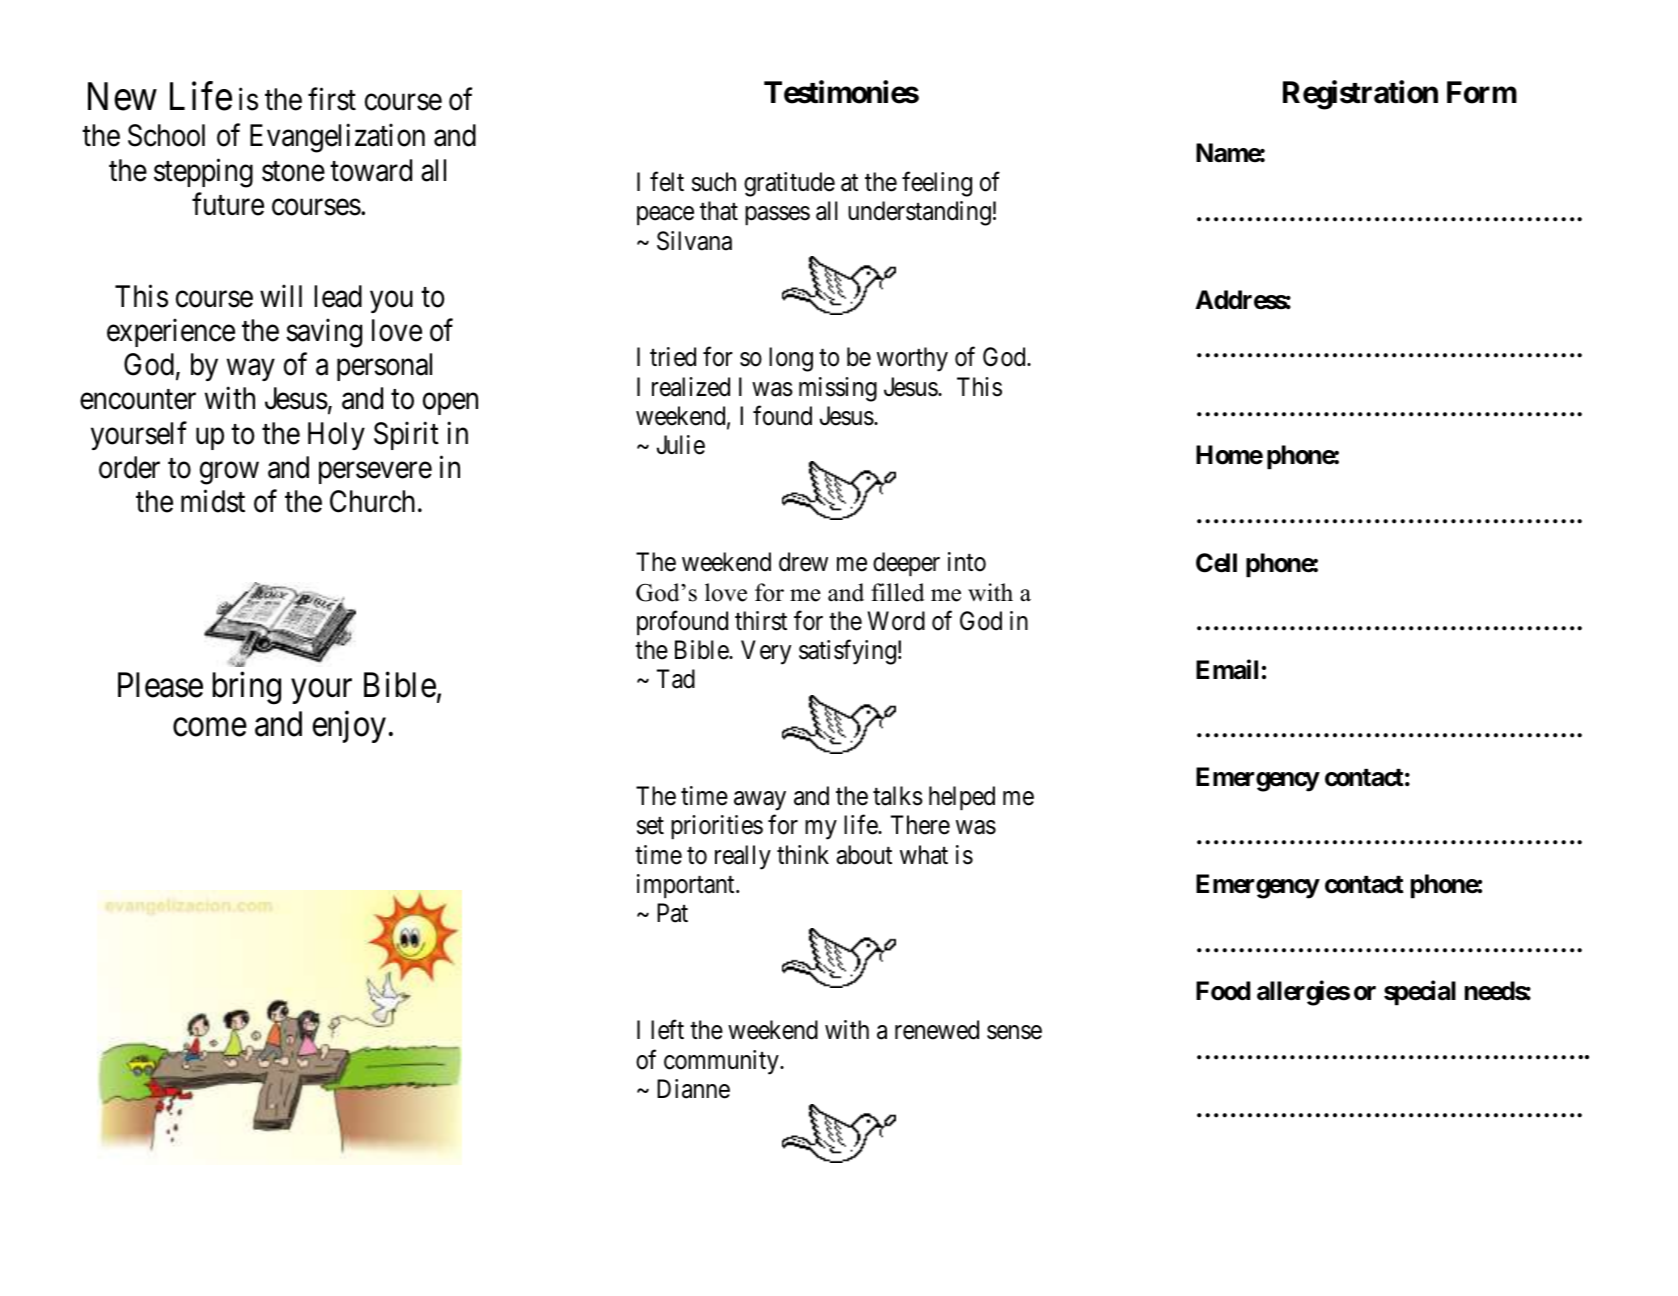  I want to click on first, so click(332, 99).
